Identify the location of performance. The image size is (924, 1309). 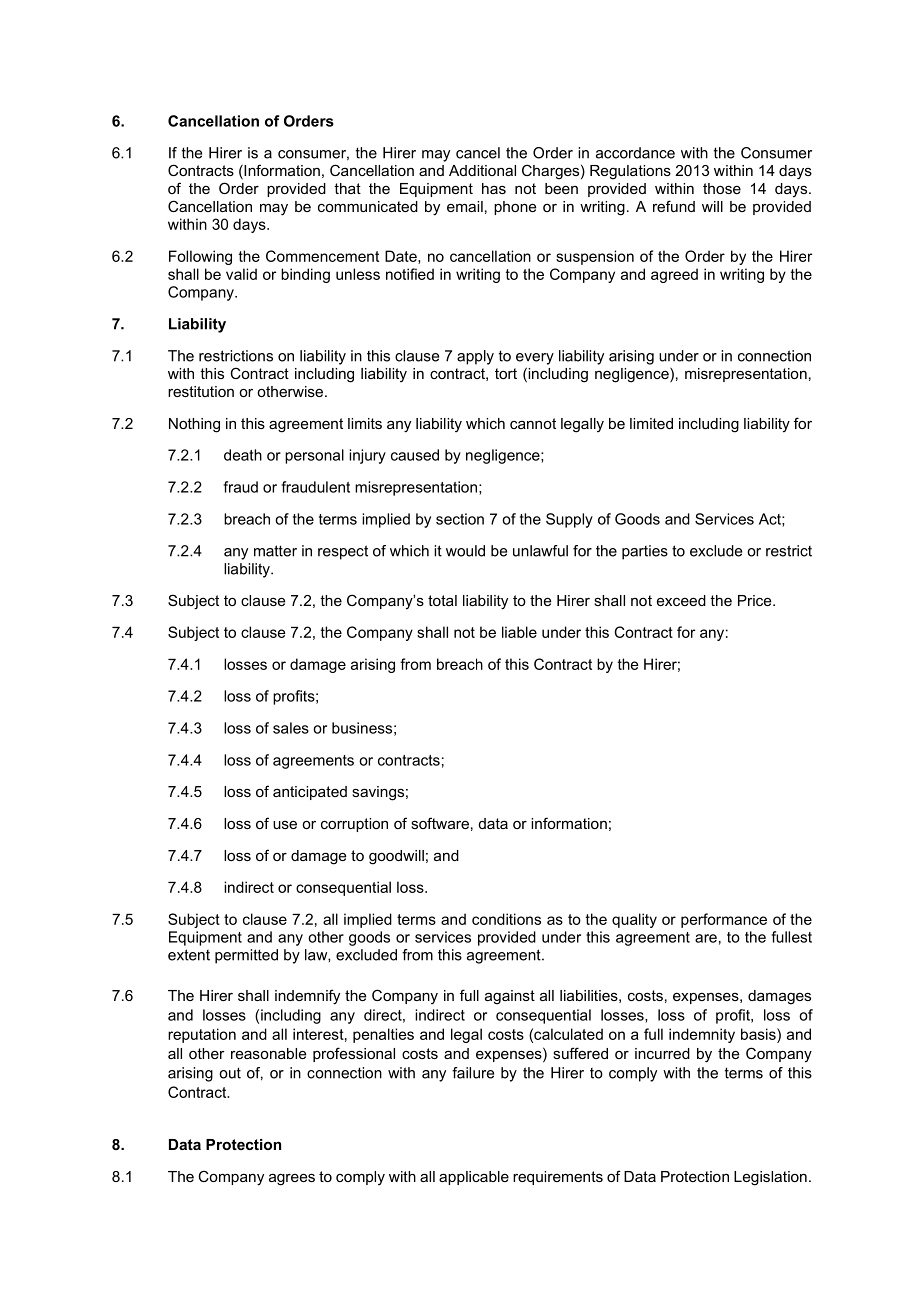
(724, 920).
